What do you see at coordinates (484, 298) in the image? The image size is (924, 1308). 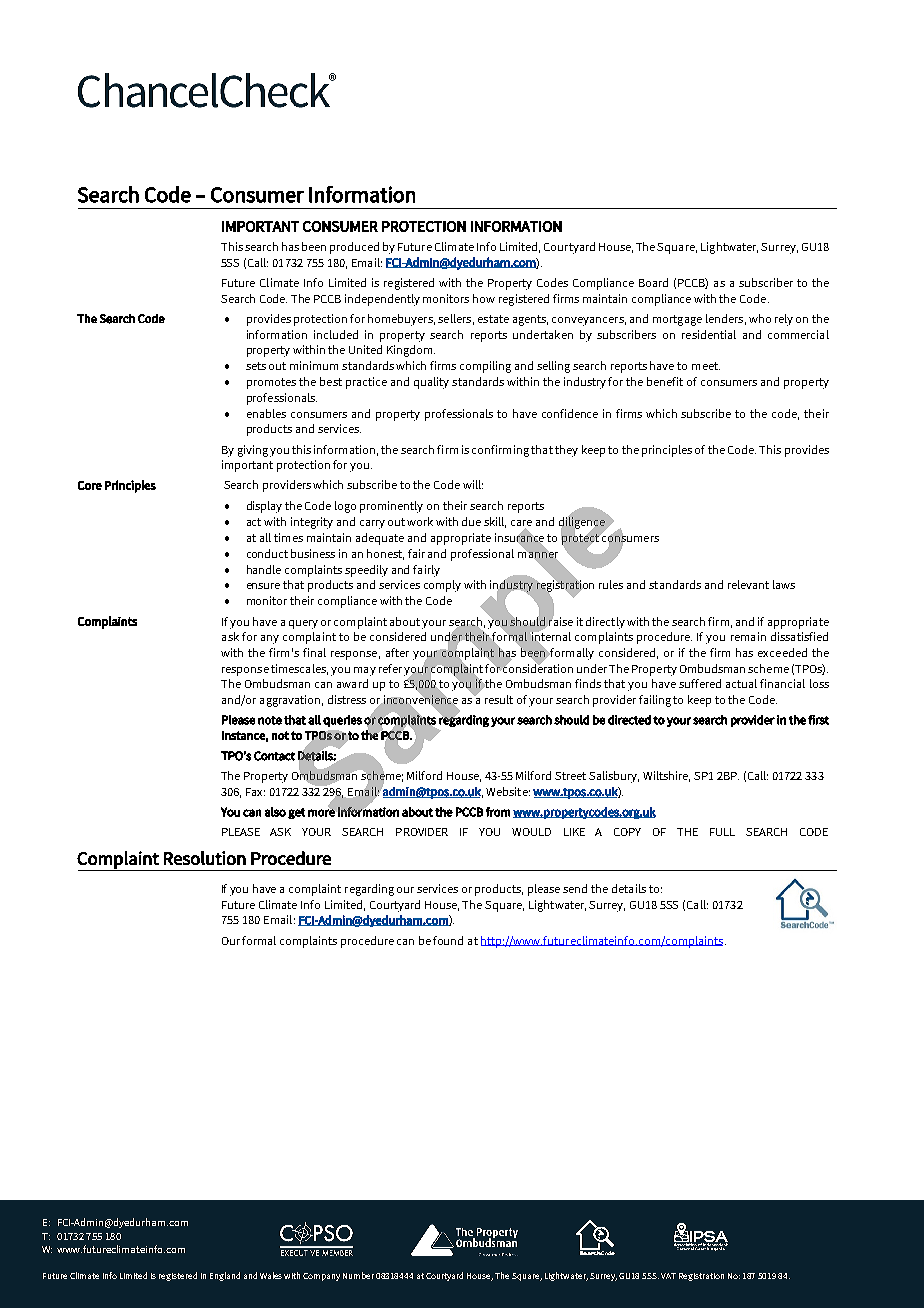 I see `how` at bounding box center [484, 298].
